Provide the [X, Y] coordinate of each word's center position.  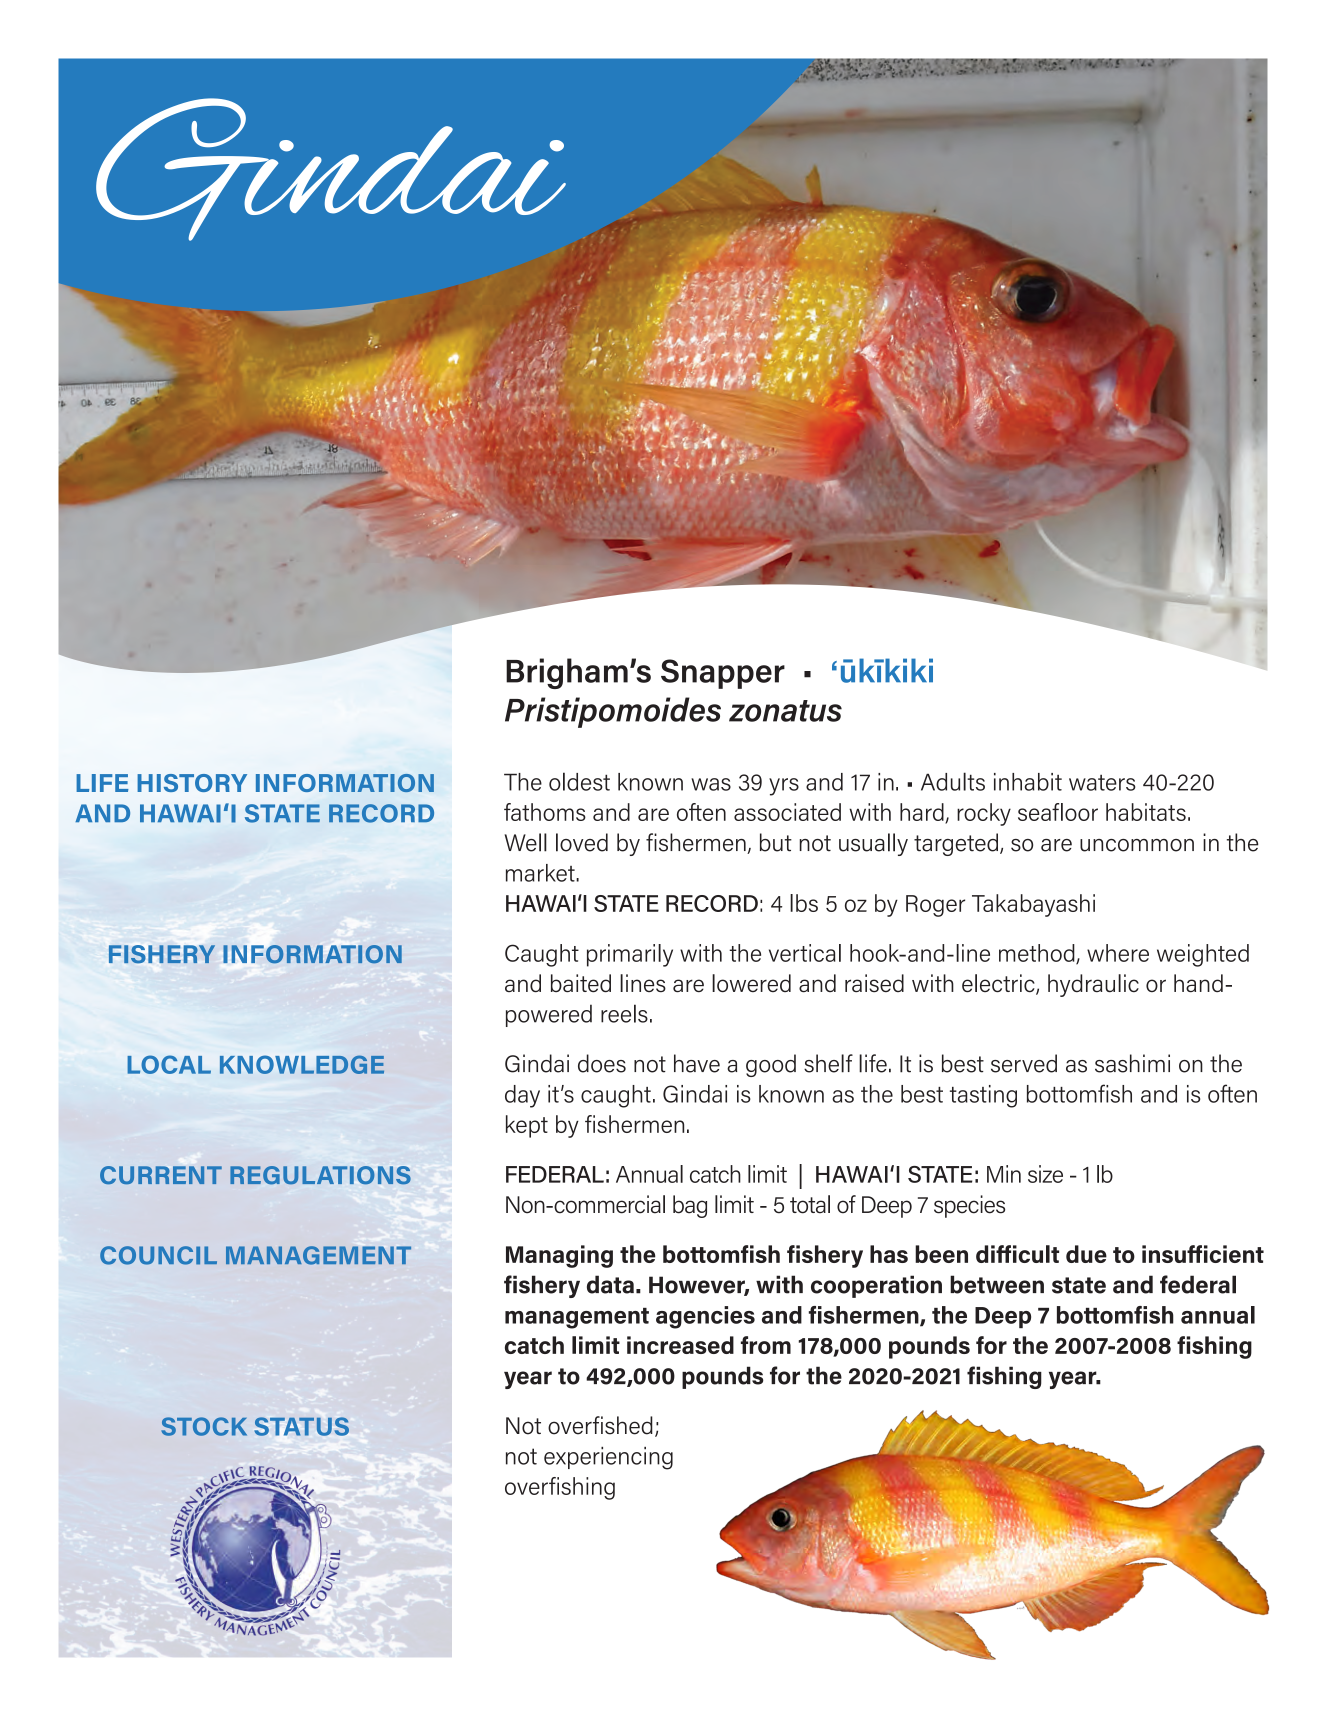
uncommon [1137, 845]
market [541, 873]
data [610, 1284]
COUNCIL [158, 1255]
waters [1102, 783]
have [697, 1063]
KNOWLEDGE [302, 1064]
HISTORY [192, 783]
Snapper [723, 674]
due [1086, 1254]
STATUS [302, 1426]
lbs [804, 903]
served [1024, 1063]
